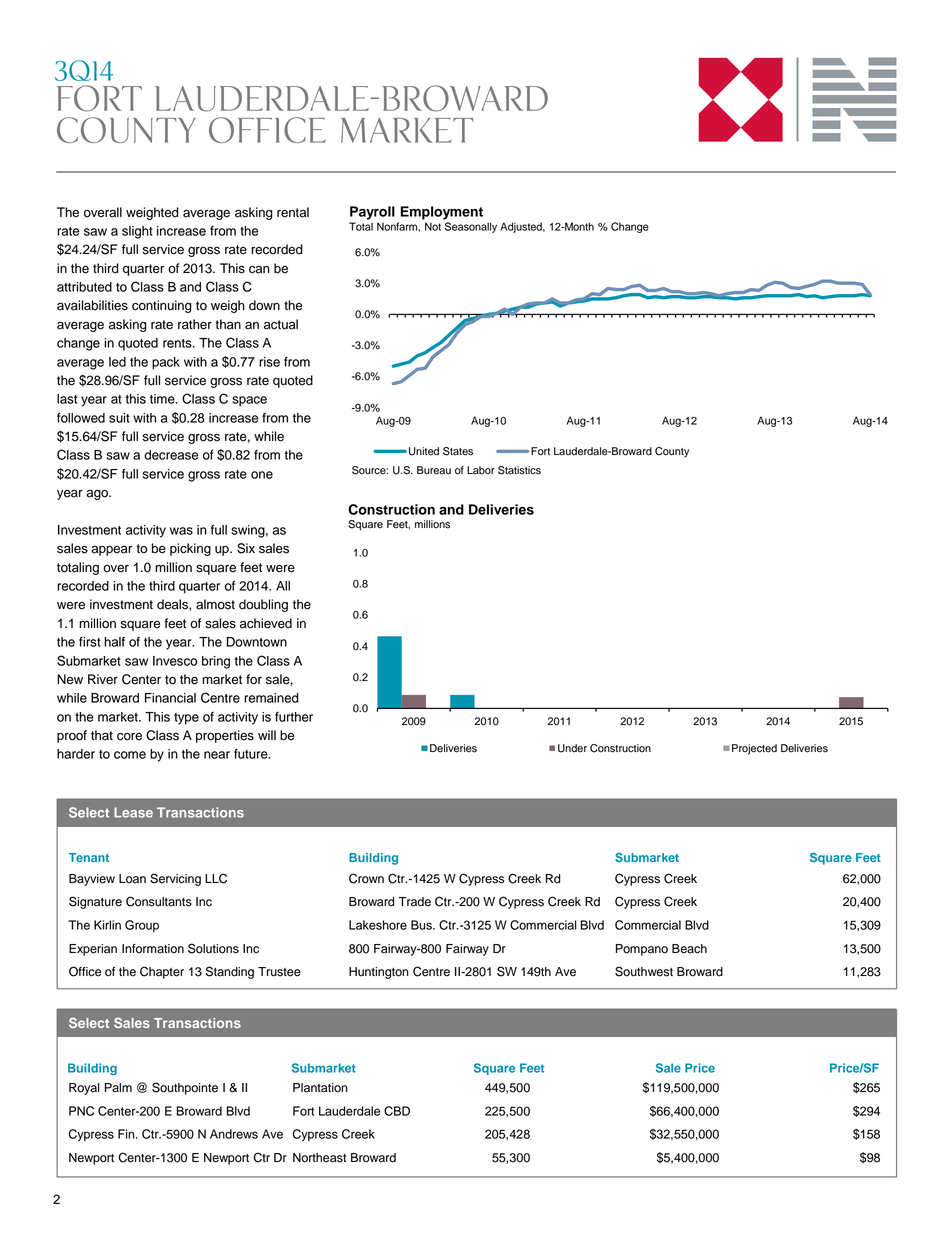 This screenshot has height=1233, width=952. I want to click on slight, so click(137, 232).
